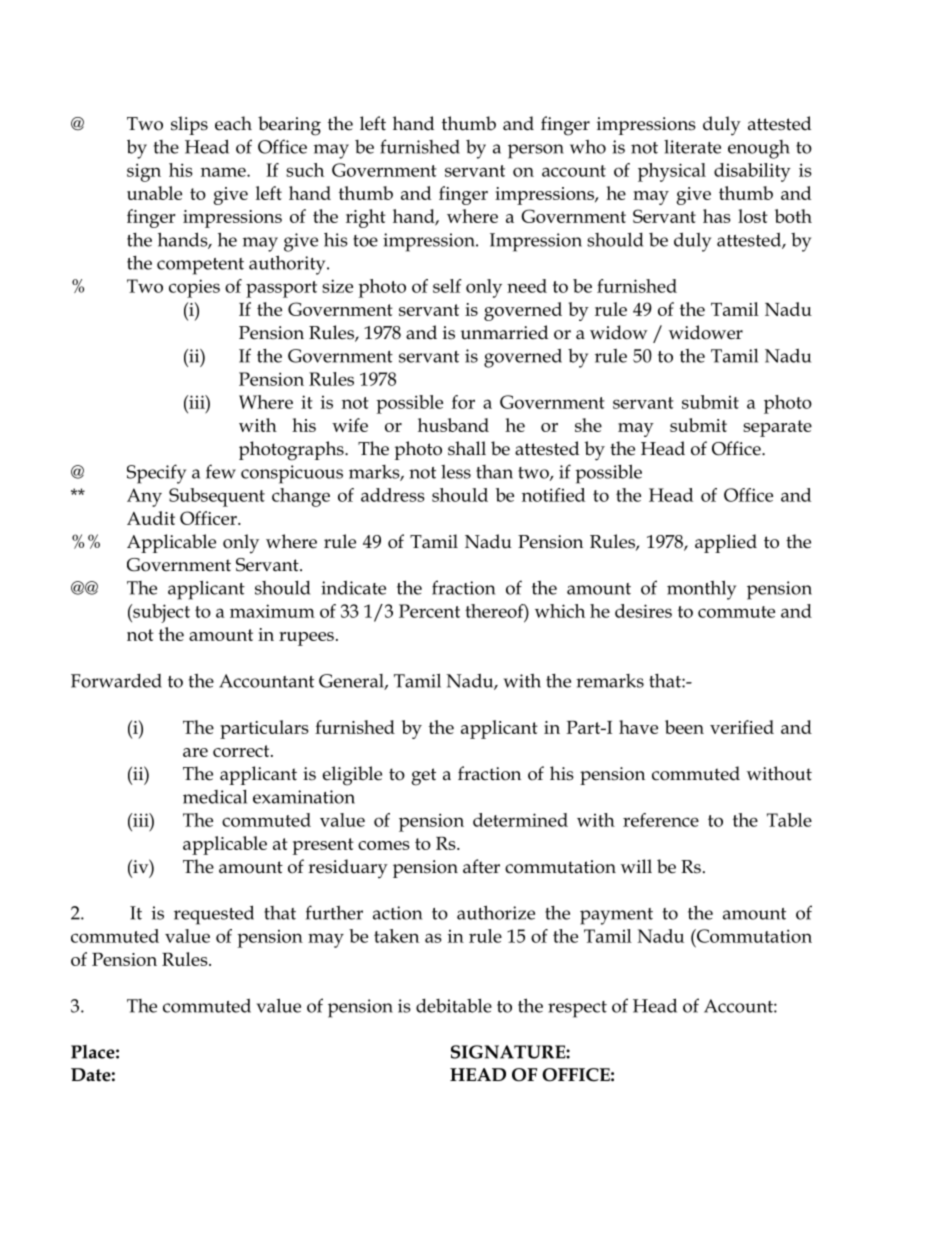 The height and width of the document is (1233, 952). Describe the element at coordinates (214, 915) in the document. I see `requested` at that location.
